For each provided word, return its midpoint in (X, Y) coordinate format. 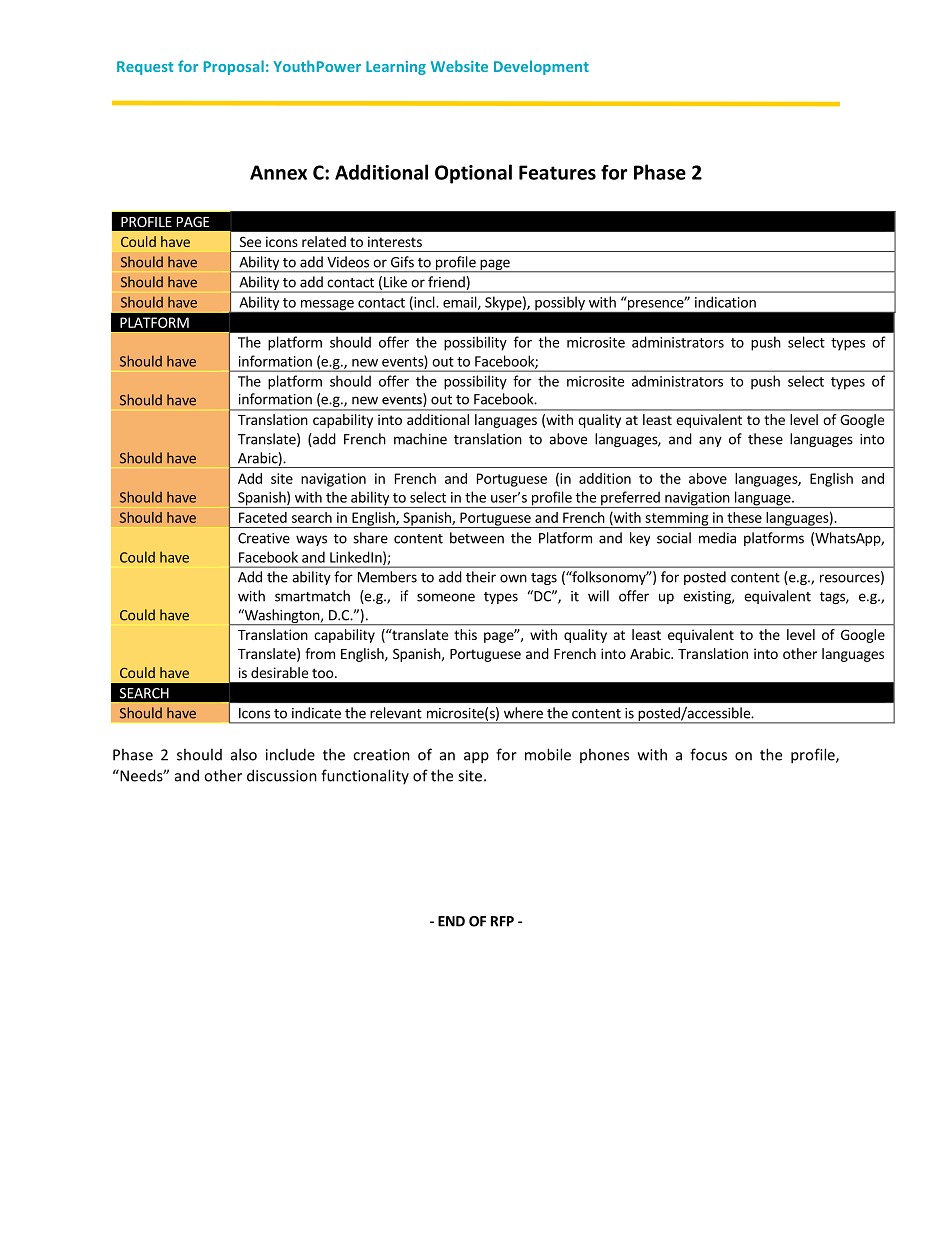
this (465, 634)
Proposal (234, 67)
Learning (396, 68)
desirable (279, 672)
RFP (502, 921)
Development (541, 67)
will (598, 596)
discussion (282, 775)
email (461, 303)
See (250, 241)
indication (725, 302)
